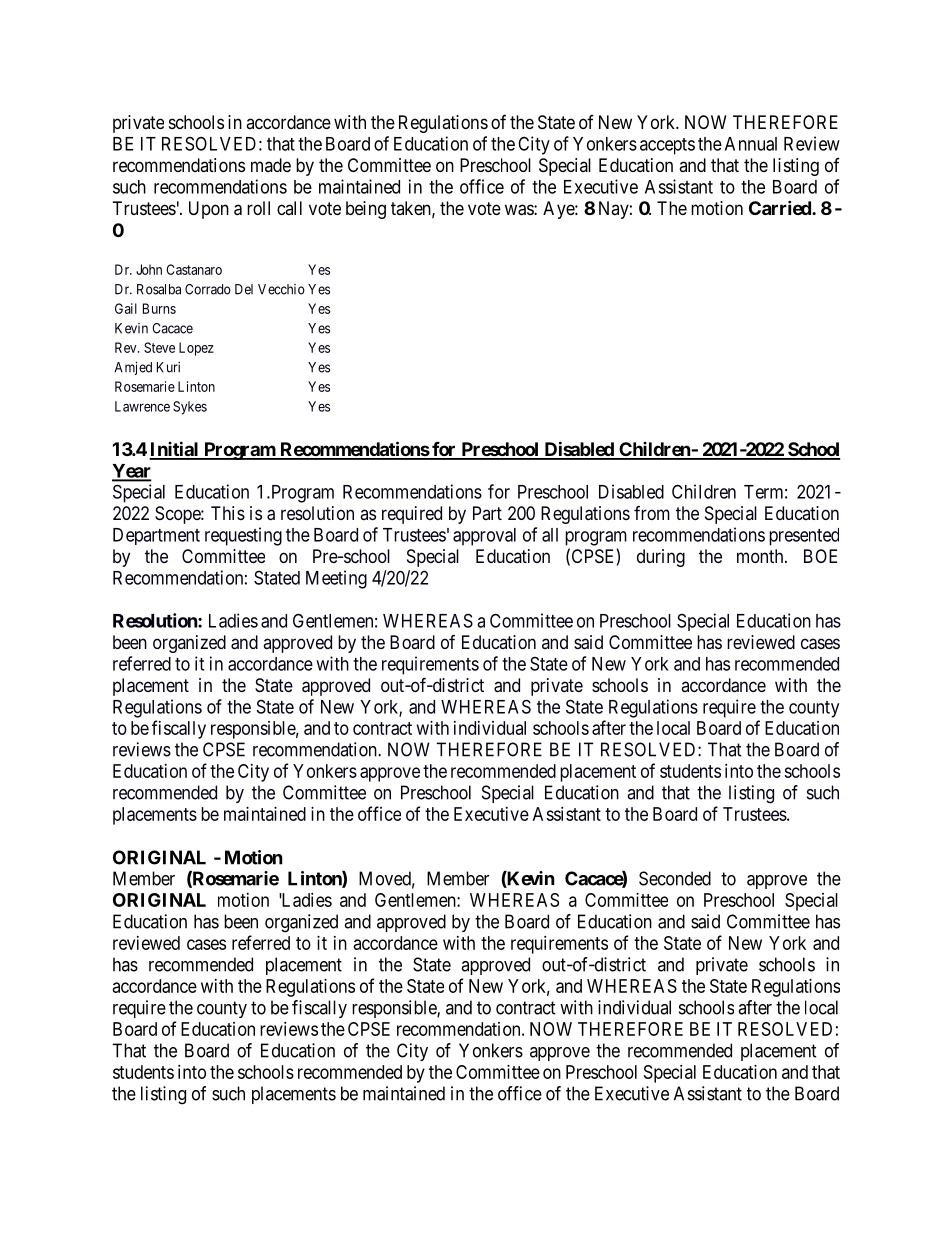  Describe the element at coordinates (661, 558) in the image. I see `during` at that location.
